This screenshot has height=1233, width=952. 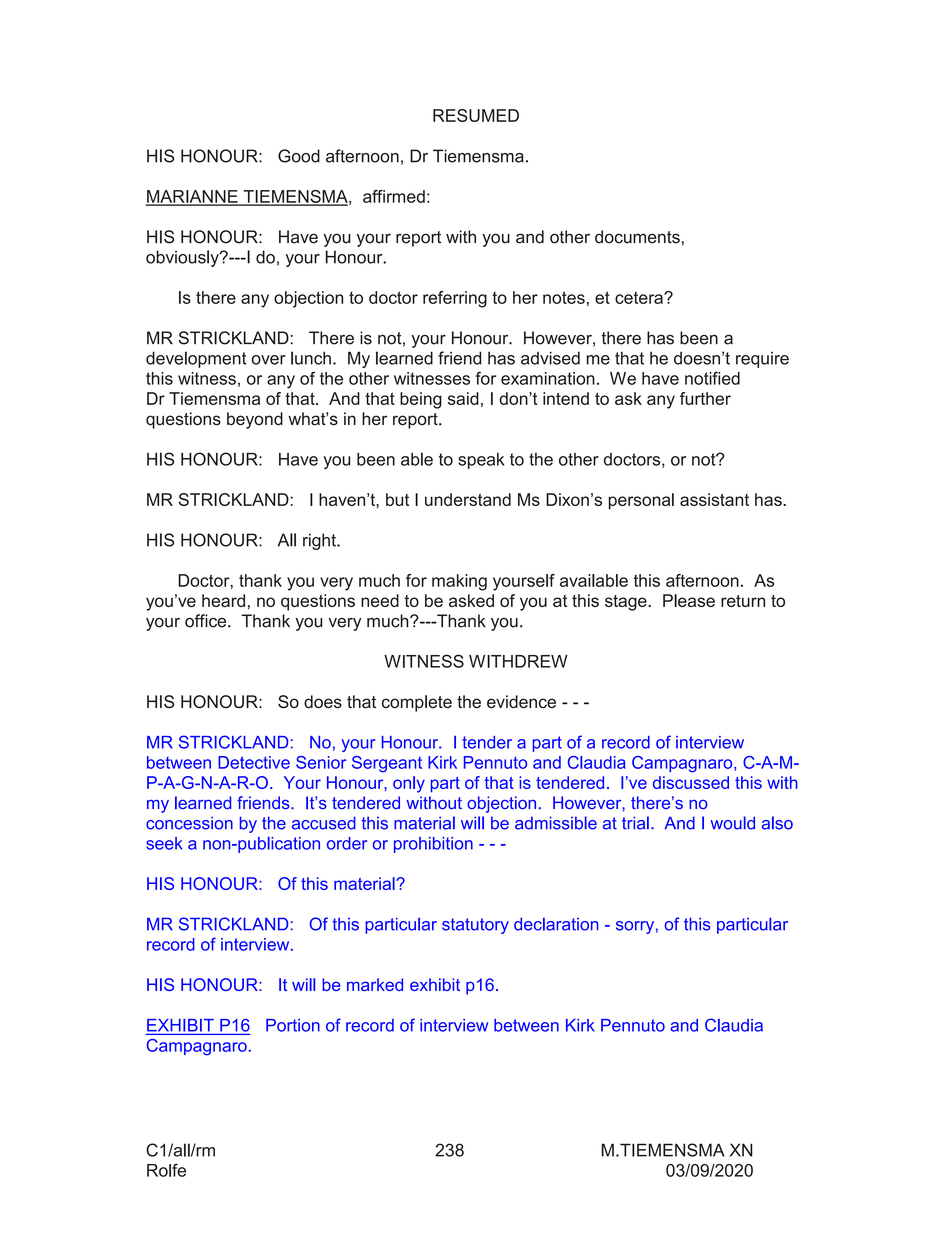 What do you see at coordinates (714, 499) in the screenshot?
I see `assistant` at bounding box center [714, 499].
